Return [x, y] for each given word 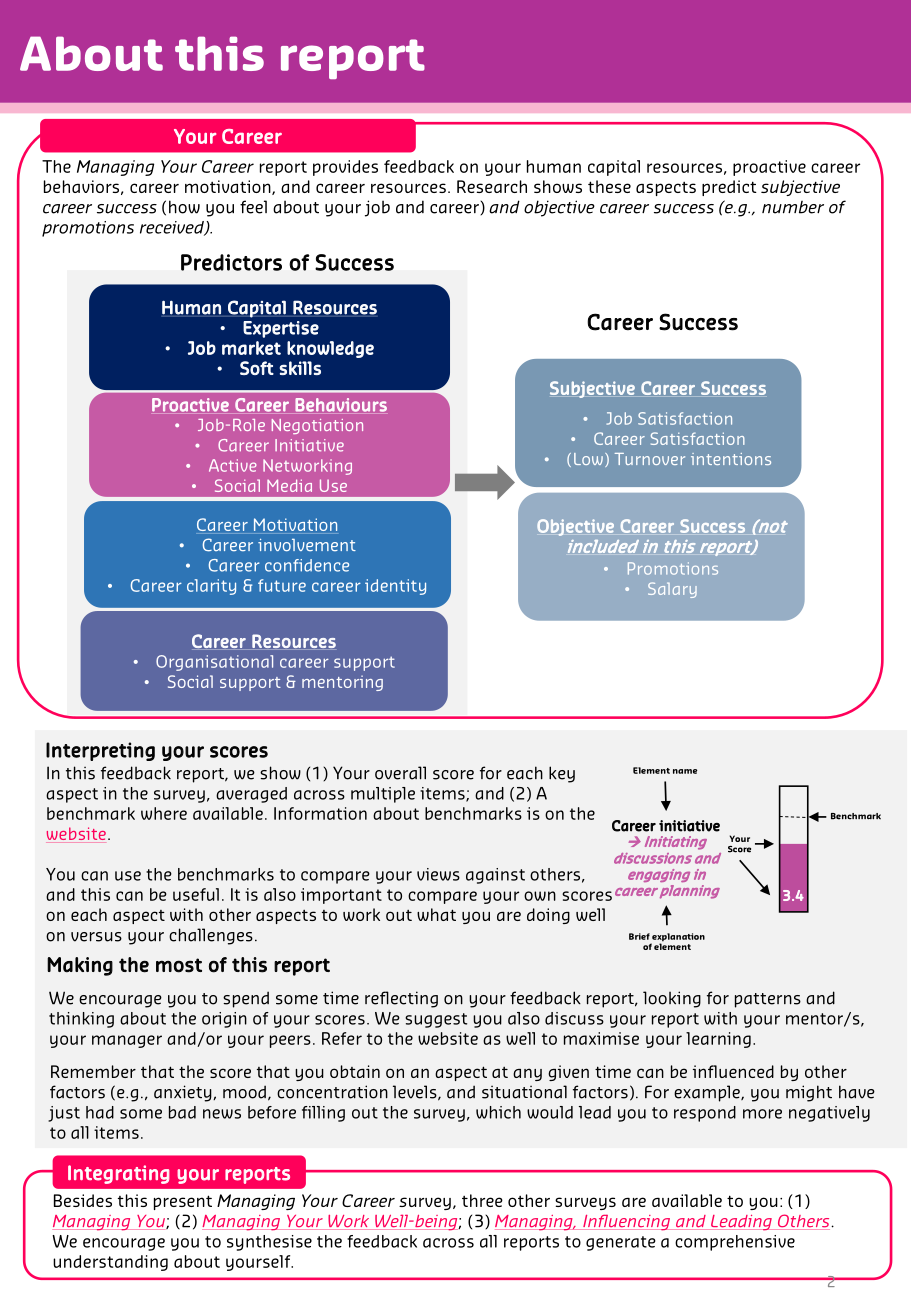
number [793, 207]
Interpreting [100, 751]
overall [400, 773]
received [173, 228]
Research [492, 186]
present [183, 1202]
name [685, 771]
